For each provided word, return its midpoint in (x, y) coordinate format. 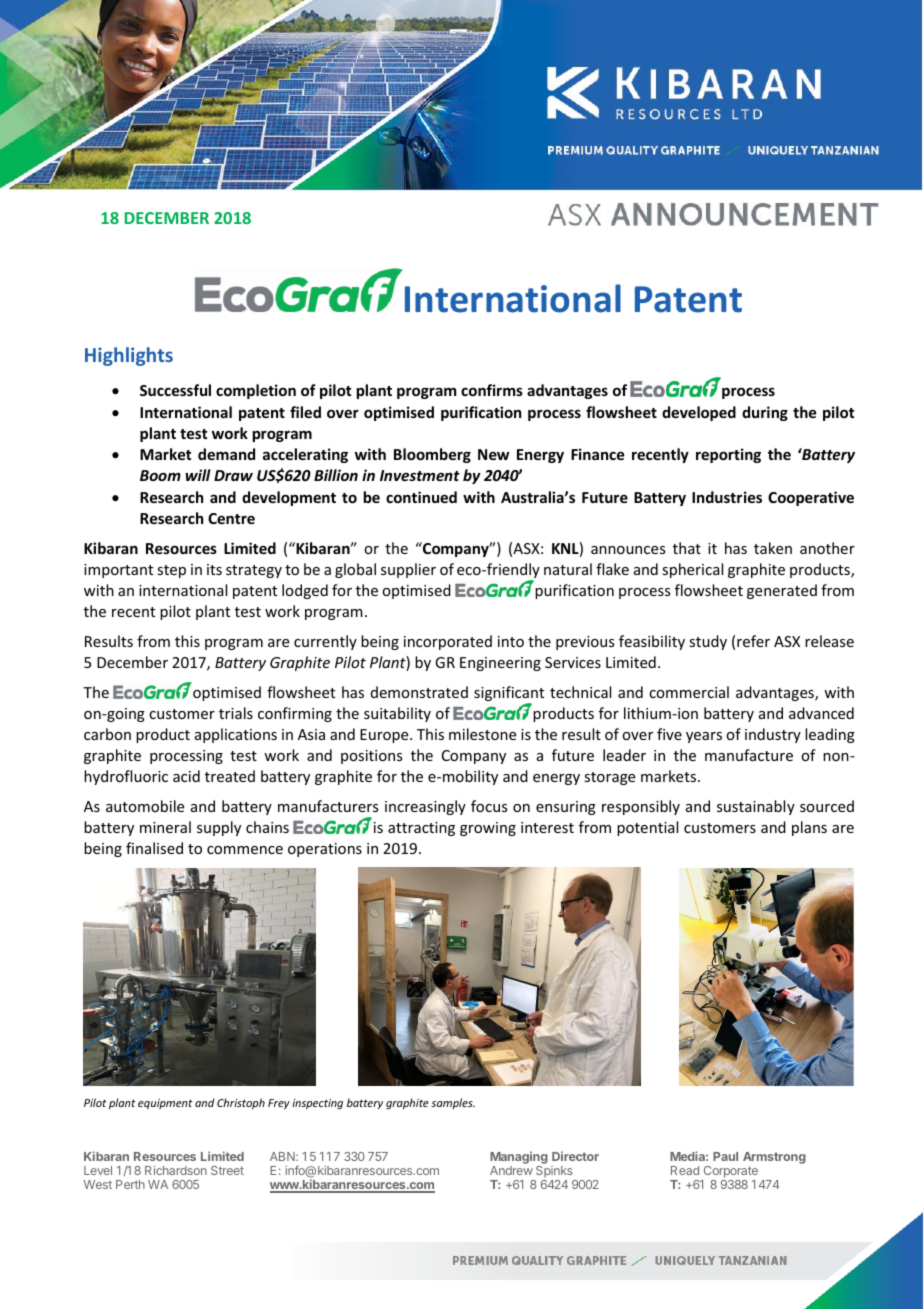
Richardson (176, 1170)
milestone (482, 734)
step (171, 571)
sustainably (756, 807)
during (765, 413)
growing (488, 829)
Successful (175, 390)
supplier (408, 570)
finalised (154, 848)
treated (230, 776)
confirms (492, 390)
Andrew (511, 1170)
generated (782, 591)
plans (809, 828)
